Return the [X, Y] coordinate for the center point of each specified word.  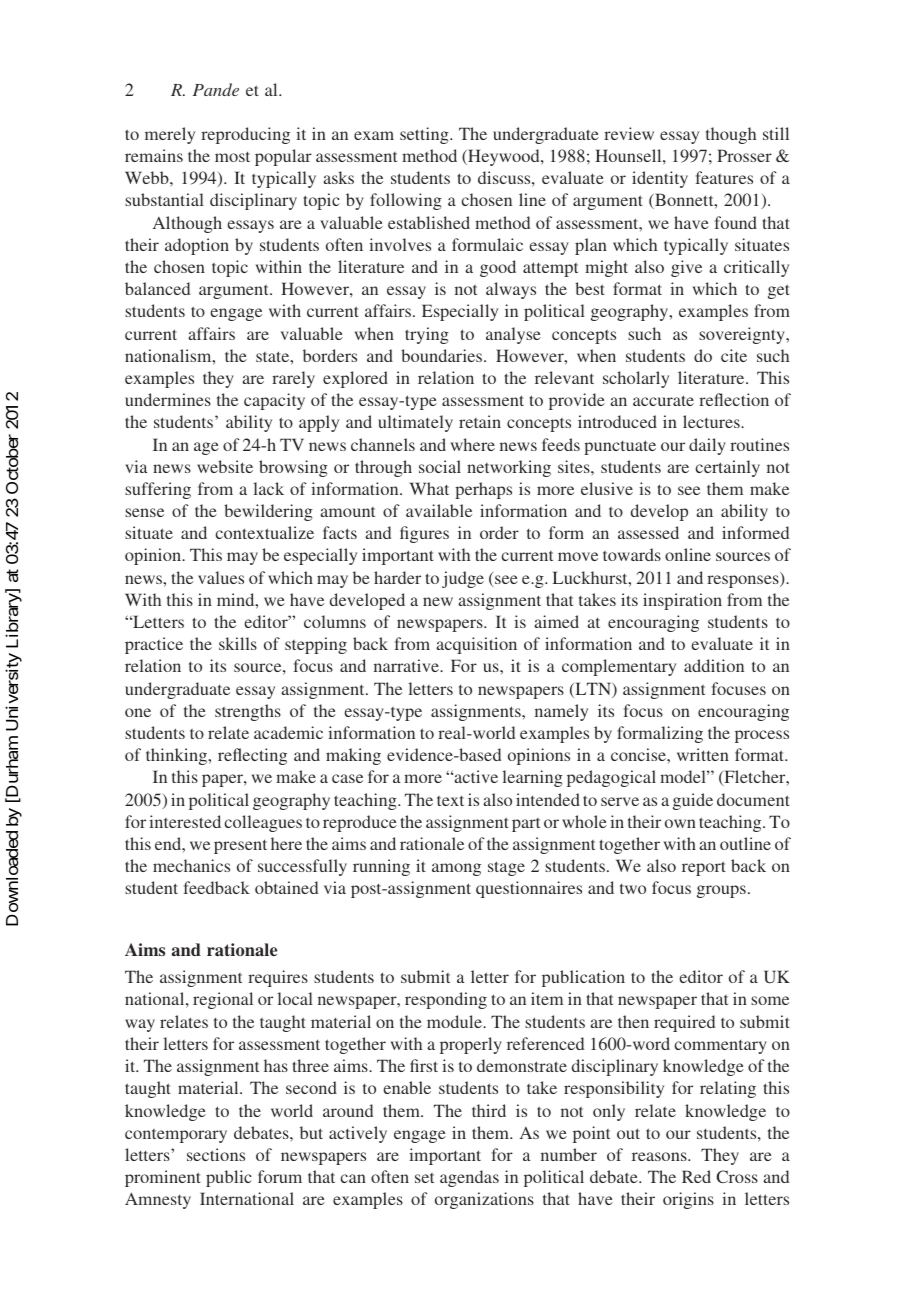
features [724, 177]
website [225, 466]
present [240, 847]
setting [425, 135]
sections [216, 1154]
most [232, 157]
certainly [728, 468]
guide [693, 801]
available [439, 510]
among [456, 869]
